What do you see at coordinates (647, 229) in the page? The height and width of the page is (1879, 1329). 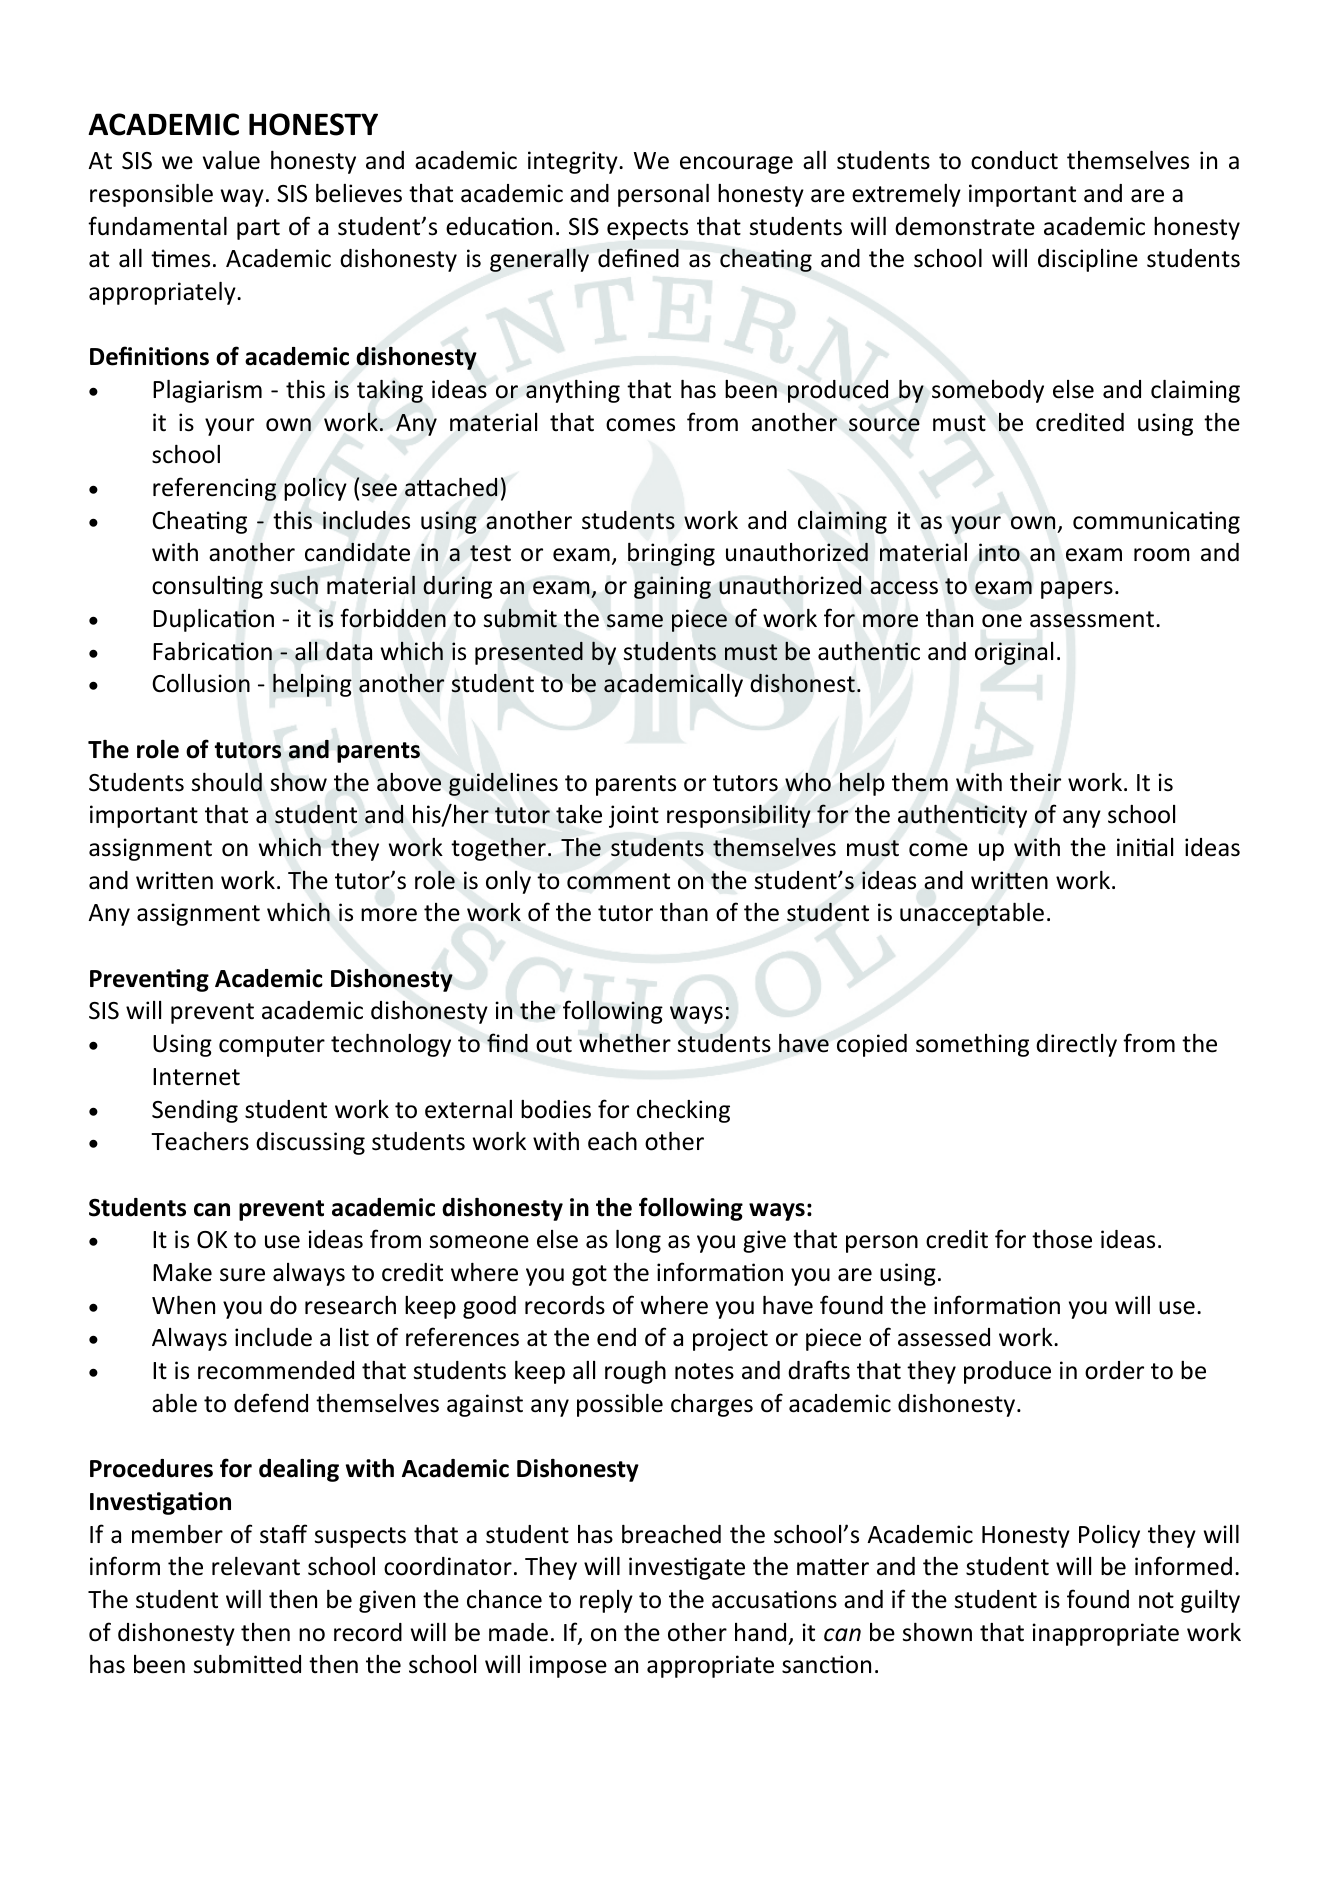 I see `expects` at bounding box center [647, 229].
